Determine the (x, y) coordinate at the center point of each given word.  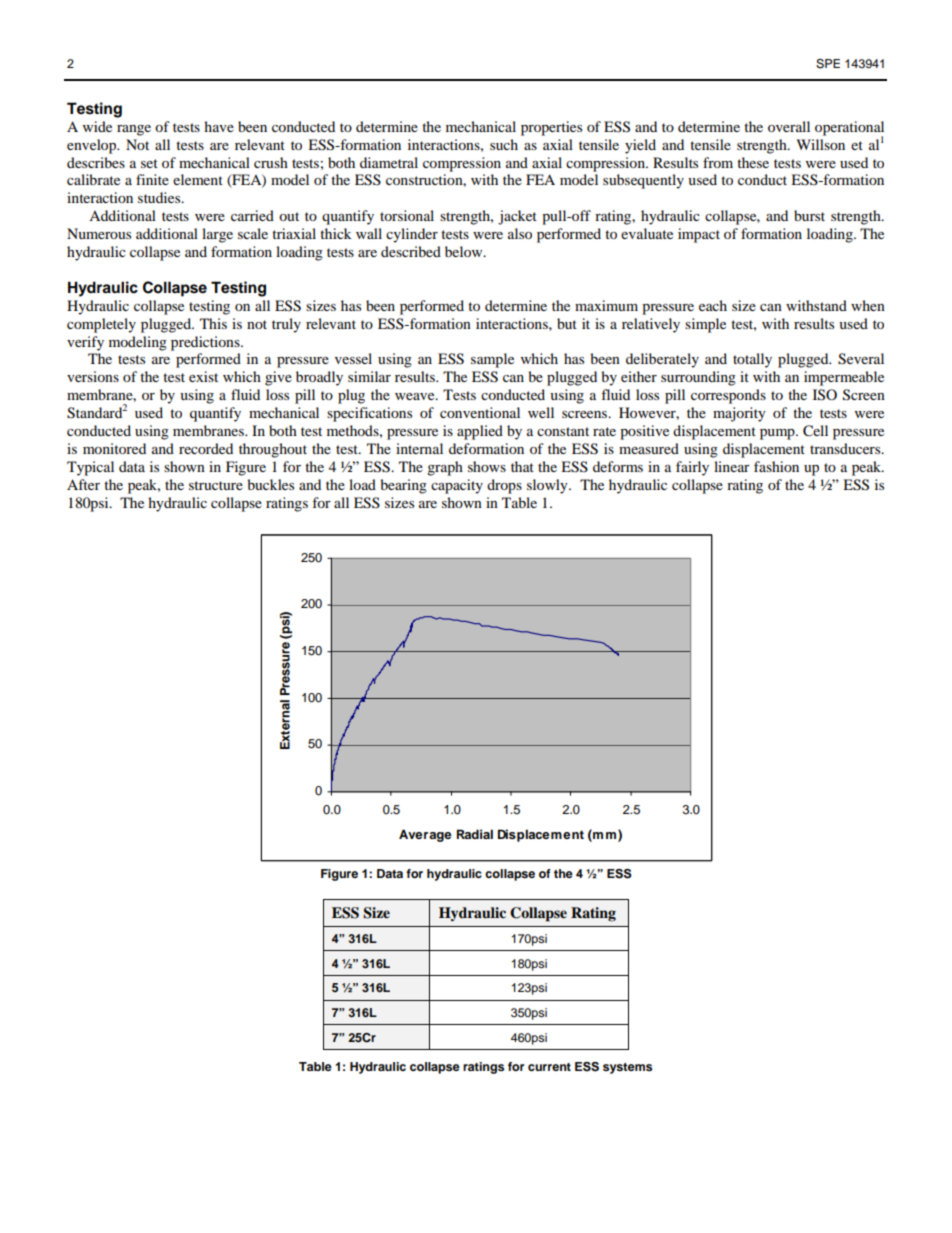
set (149, 163)
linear (732, 466)
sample (492, 360)
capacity (457, 486)
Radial (475, 834)
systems (627, 1068)
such (504, 144)
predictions (206, 343)
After (83, 484)
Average (425, 835)
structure (216, 485)
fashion (776, 466)
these (753, 162)
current (549, 1067)
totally (752, 360)
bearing (403, 486)
